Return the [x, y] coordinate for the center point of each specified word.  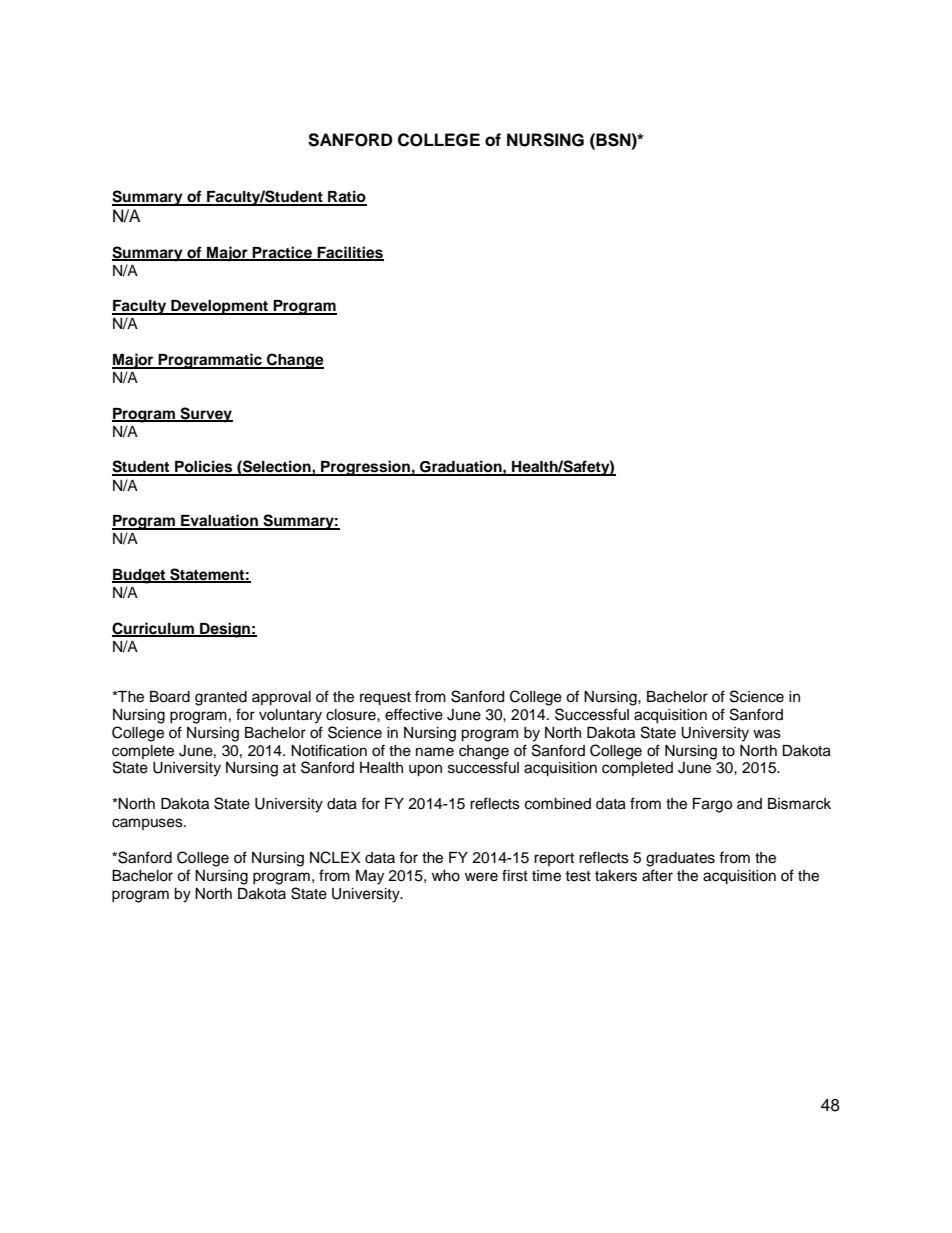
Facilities [349, 253]
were [481, 877]
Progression [365, 468]
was [767, 734]
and [749, 803]
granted [221, 698]
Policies [204, 467]
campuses [148, 824]
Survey [205, 415]
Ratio [346, 197]
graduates [680, 859]
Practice [283, 253]
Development [219, 307]
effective [414, 714]
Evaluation [219, 521]
